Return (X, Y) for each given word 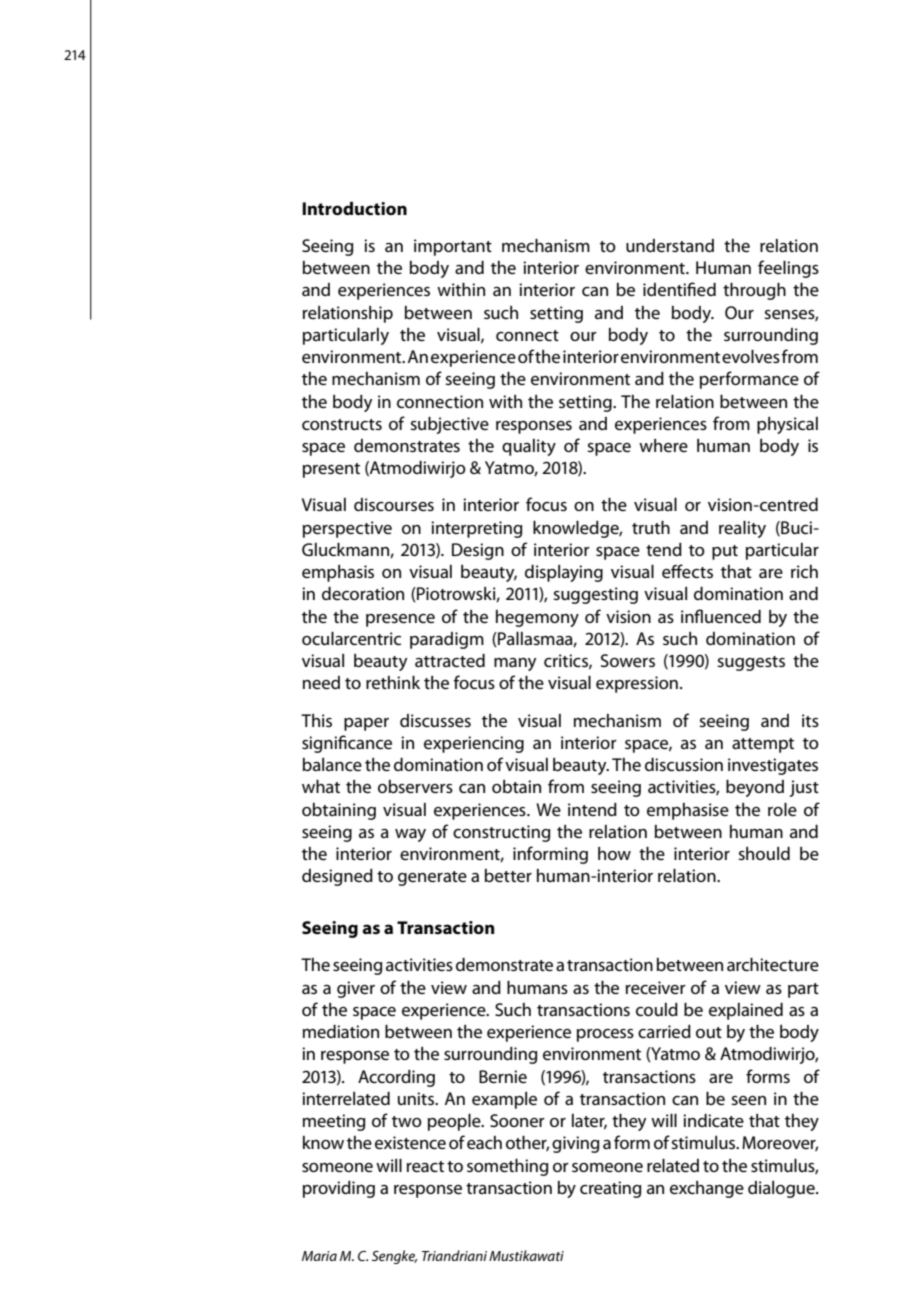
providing (339, 1189)
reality (742, 529)
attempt (763, 745)
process (605, 1035)
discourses (394, 504)
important (453, 247)
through (754, 291)
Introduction (354, 208)
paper (366, 724)
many (515, 664)
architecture (773, 964)
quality (529, 447)
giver (356, 989)
